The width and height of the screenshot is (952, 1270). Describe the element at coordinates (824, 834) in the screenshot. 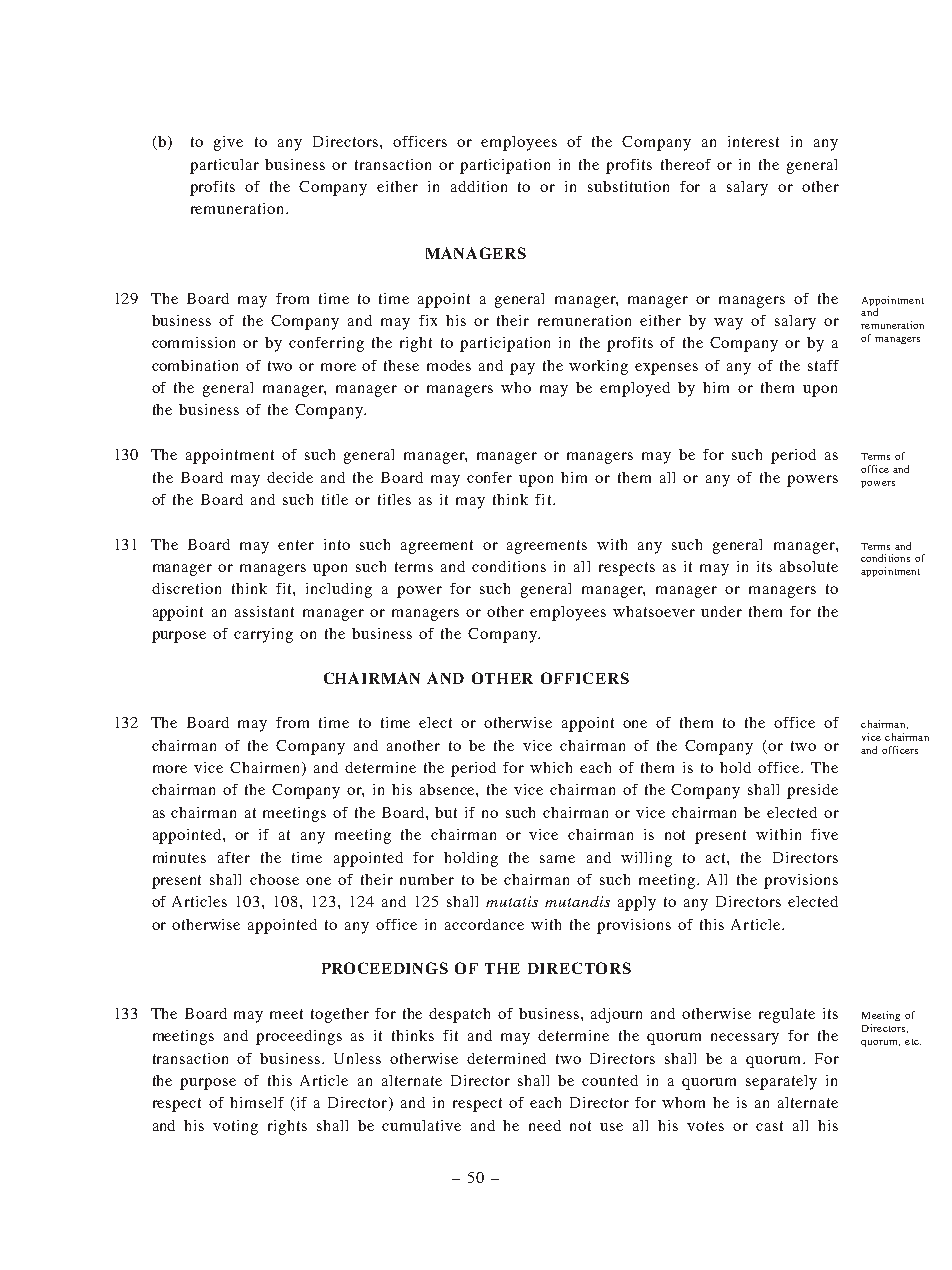

I see `five` at that location.
